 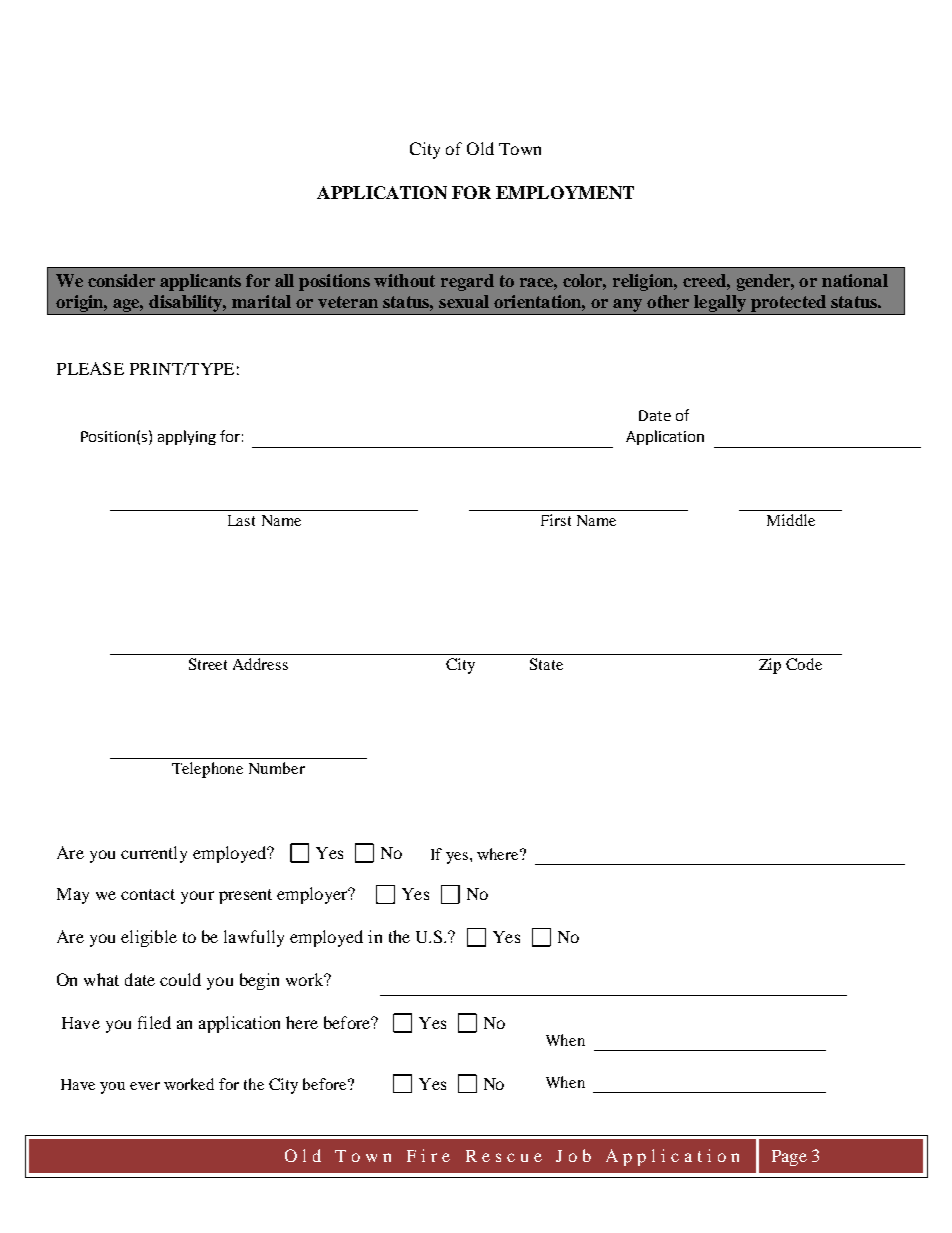 I want to click on Zip, so click(x=770, y=666).
